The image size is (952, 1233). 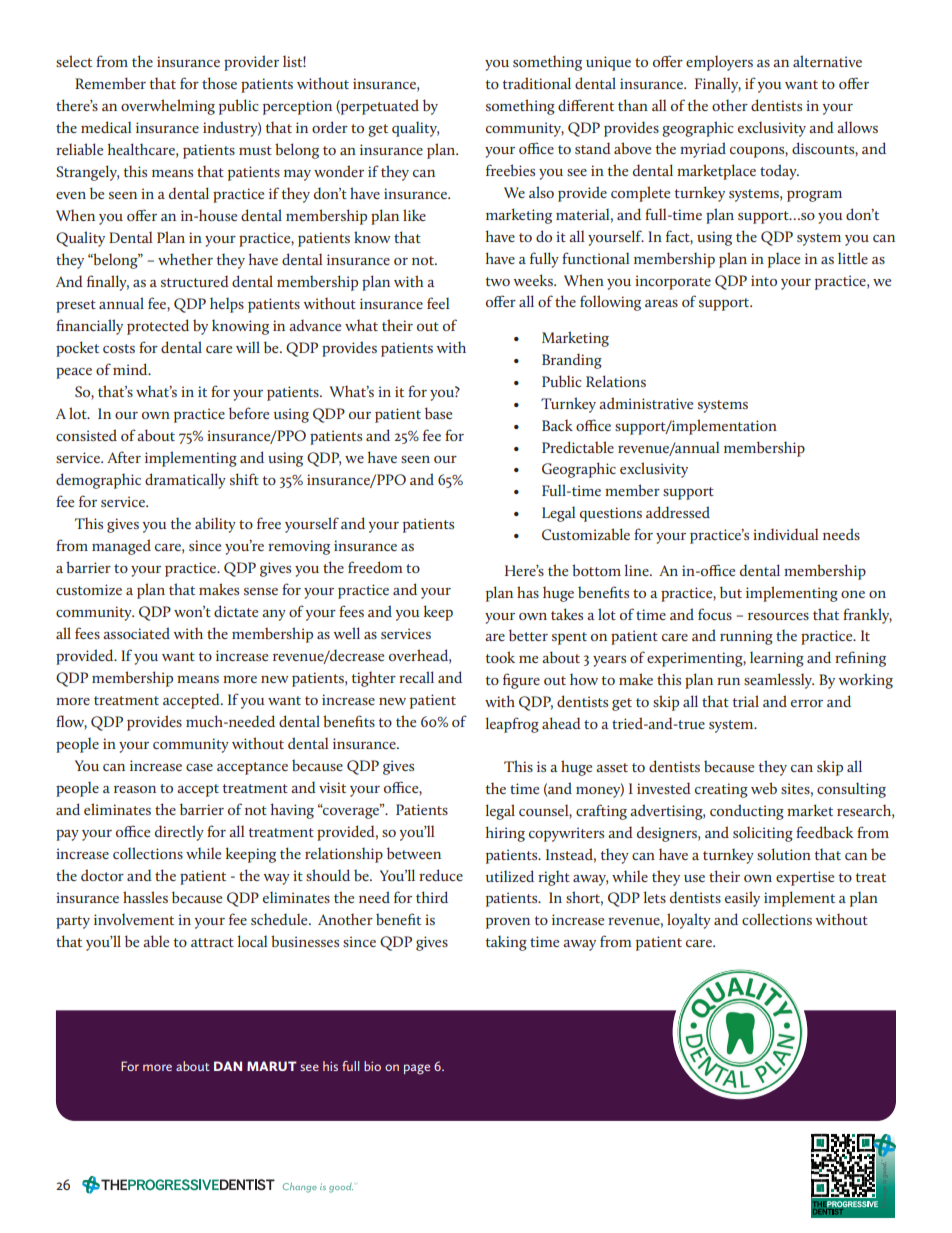 I want to click on managed, so click(x=121, y=547).
